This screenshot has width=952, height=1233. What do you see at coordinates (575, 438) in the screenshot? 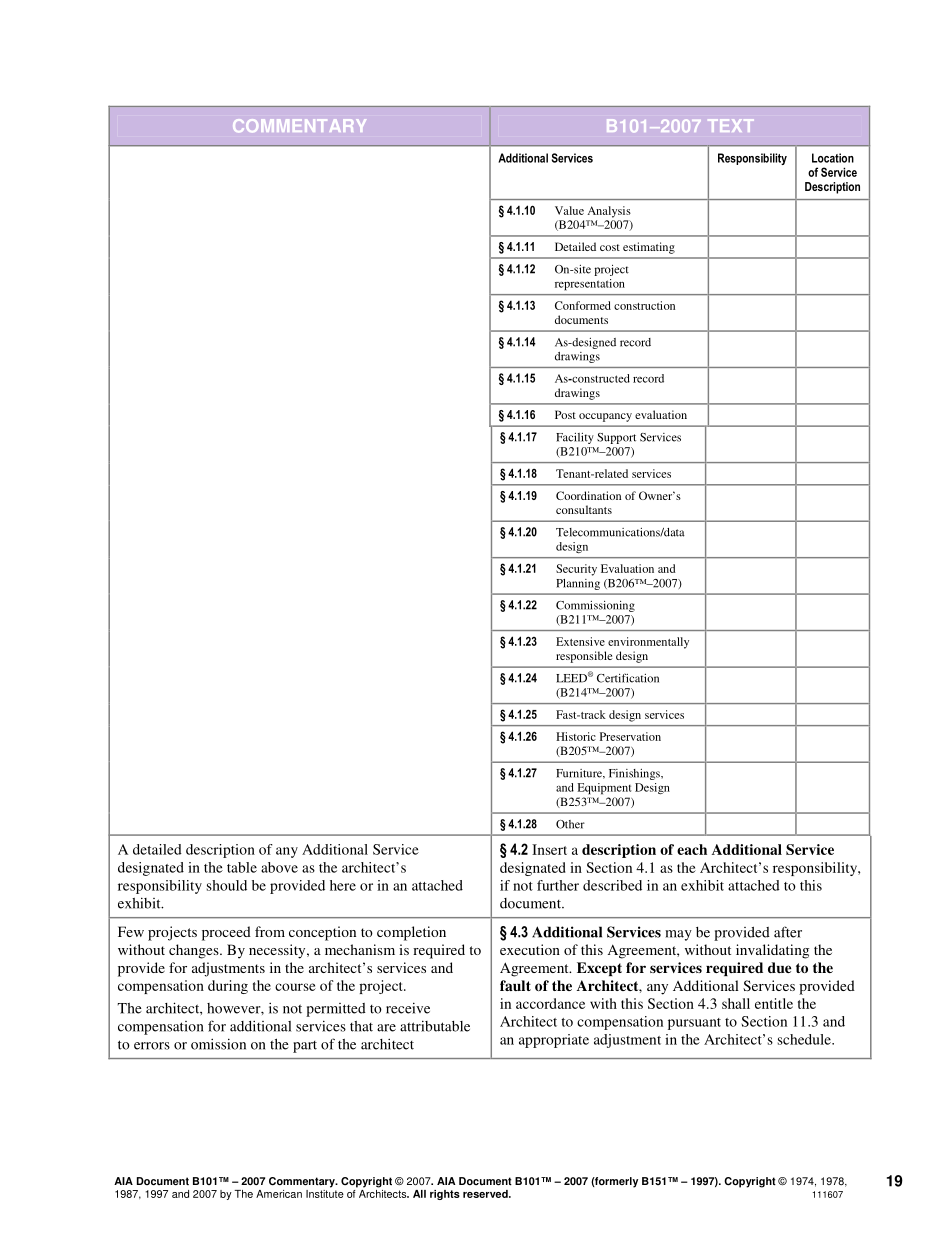
I see `Facility` at bounding box center [575, 438].
